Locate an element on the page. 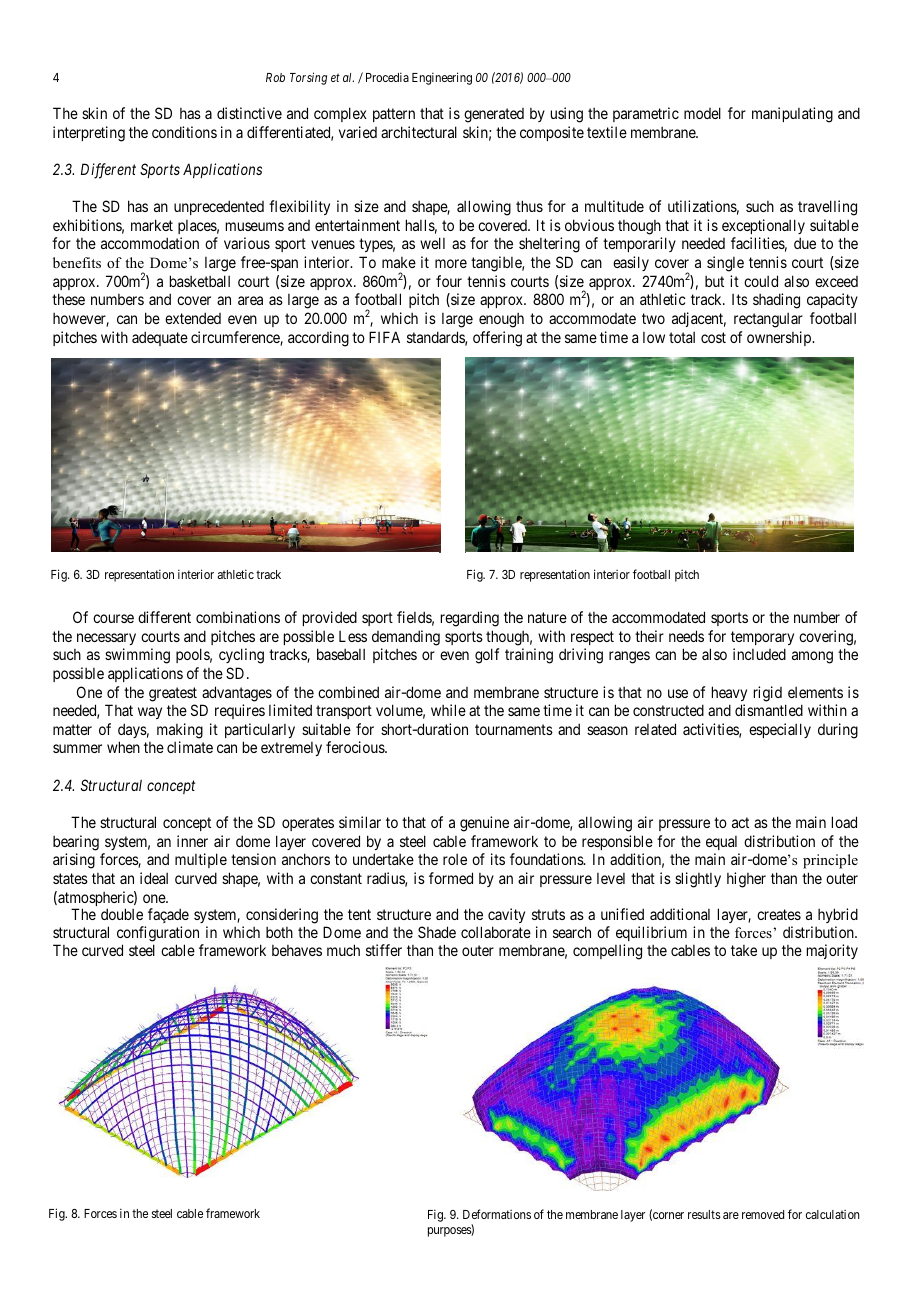 The image size is (924, 1308). configuration is located at coordinates (159, 935).
